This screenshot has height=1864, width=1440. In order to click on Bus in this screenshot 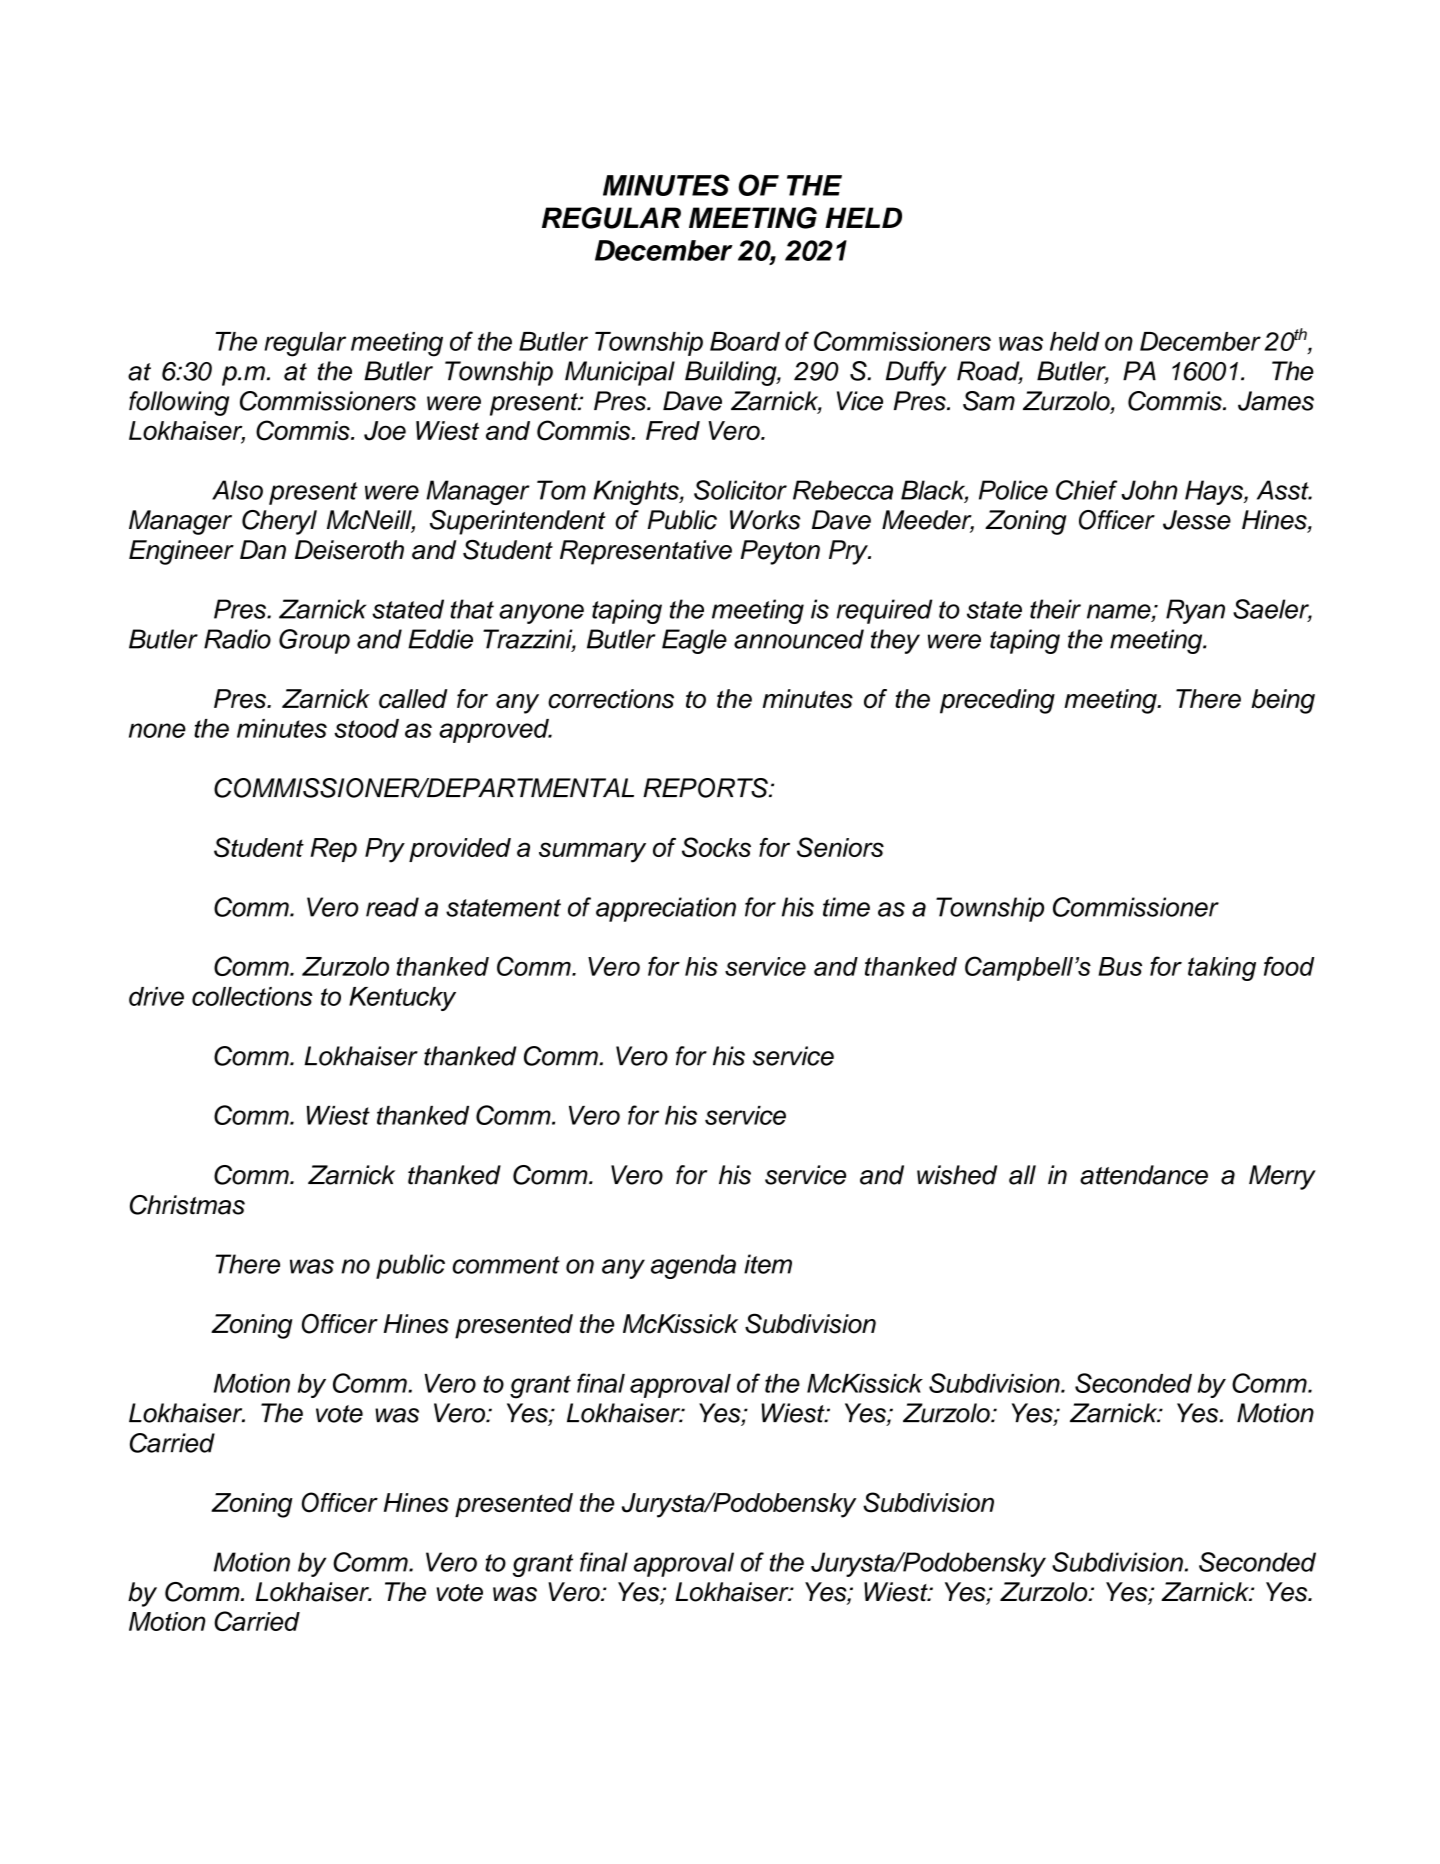, I will do `click(1120, 966)`.
